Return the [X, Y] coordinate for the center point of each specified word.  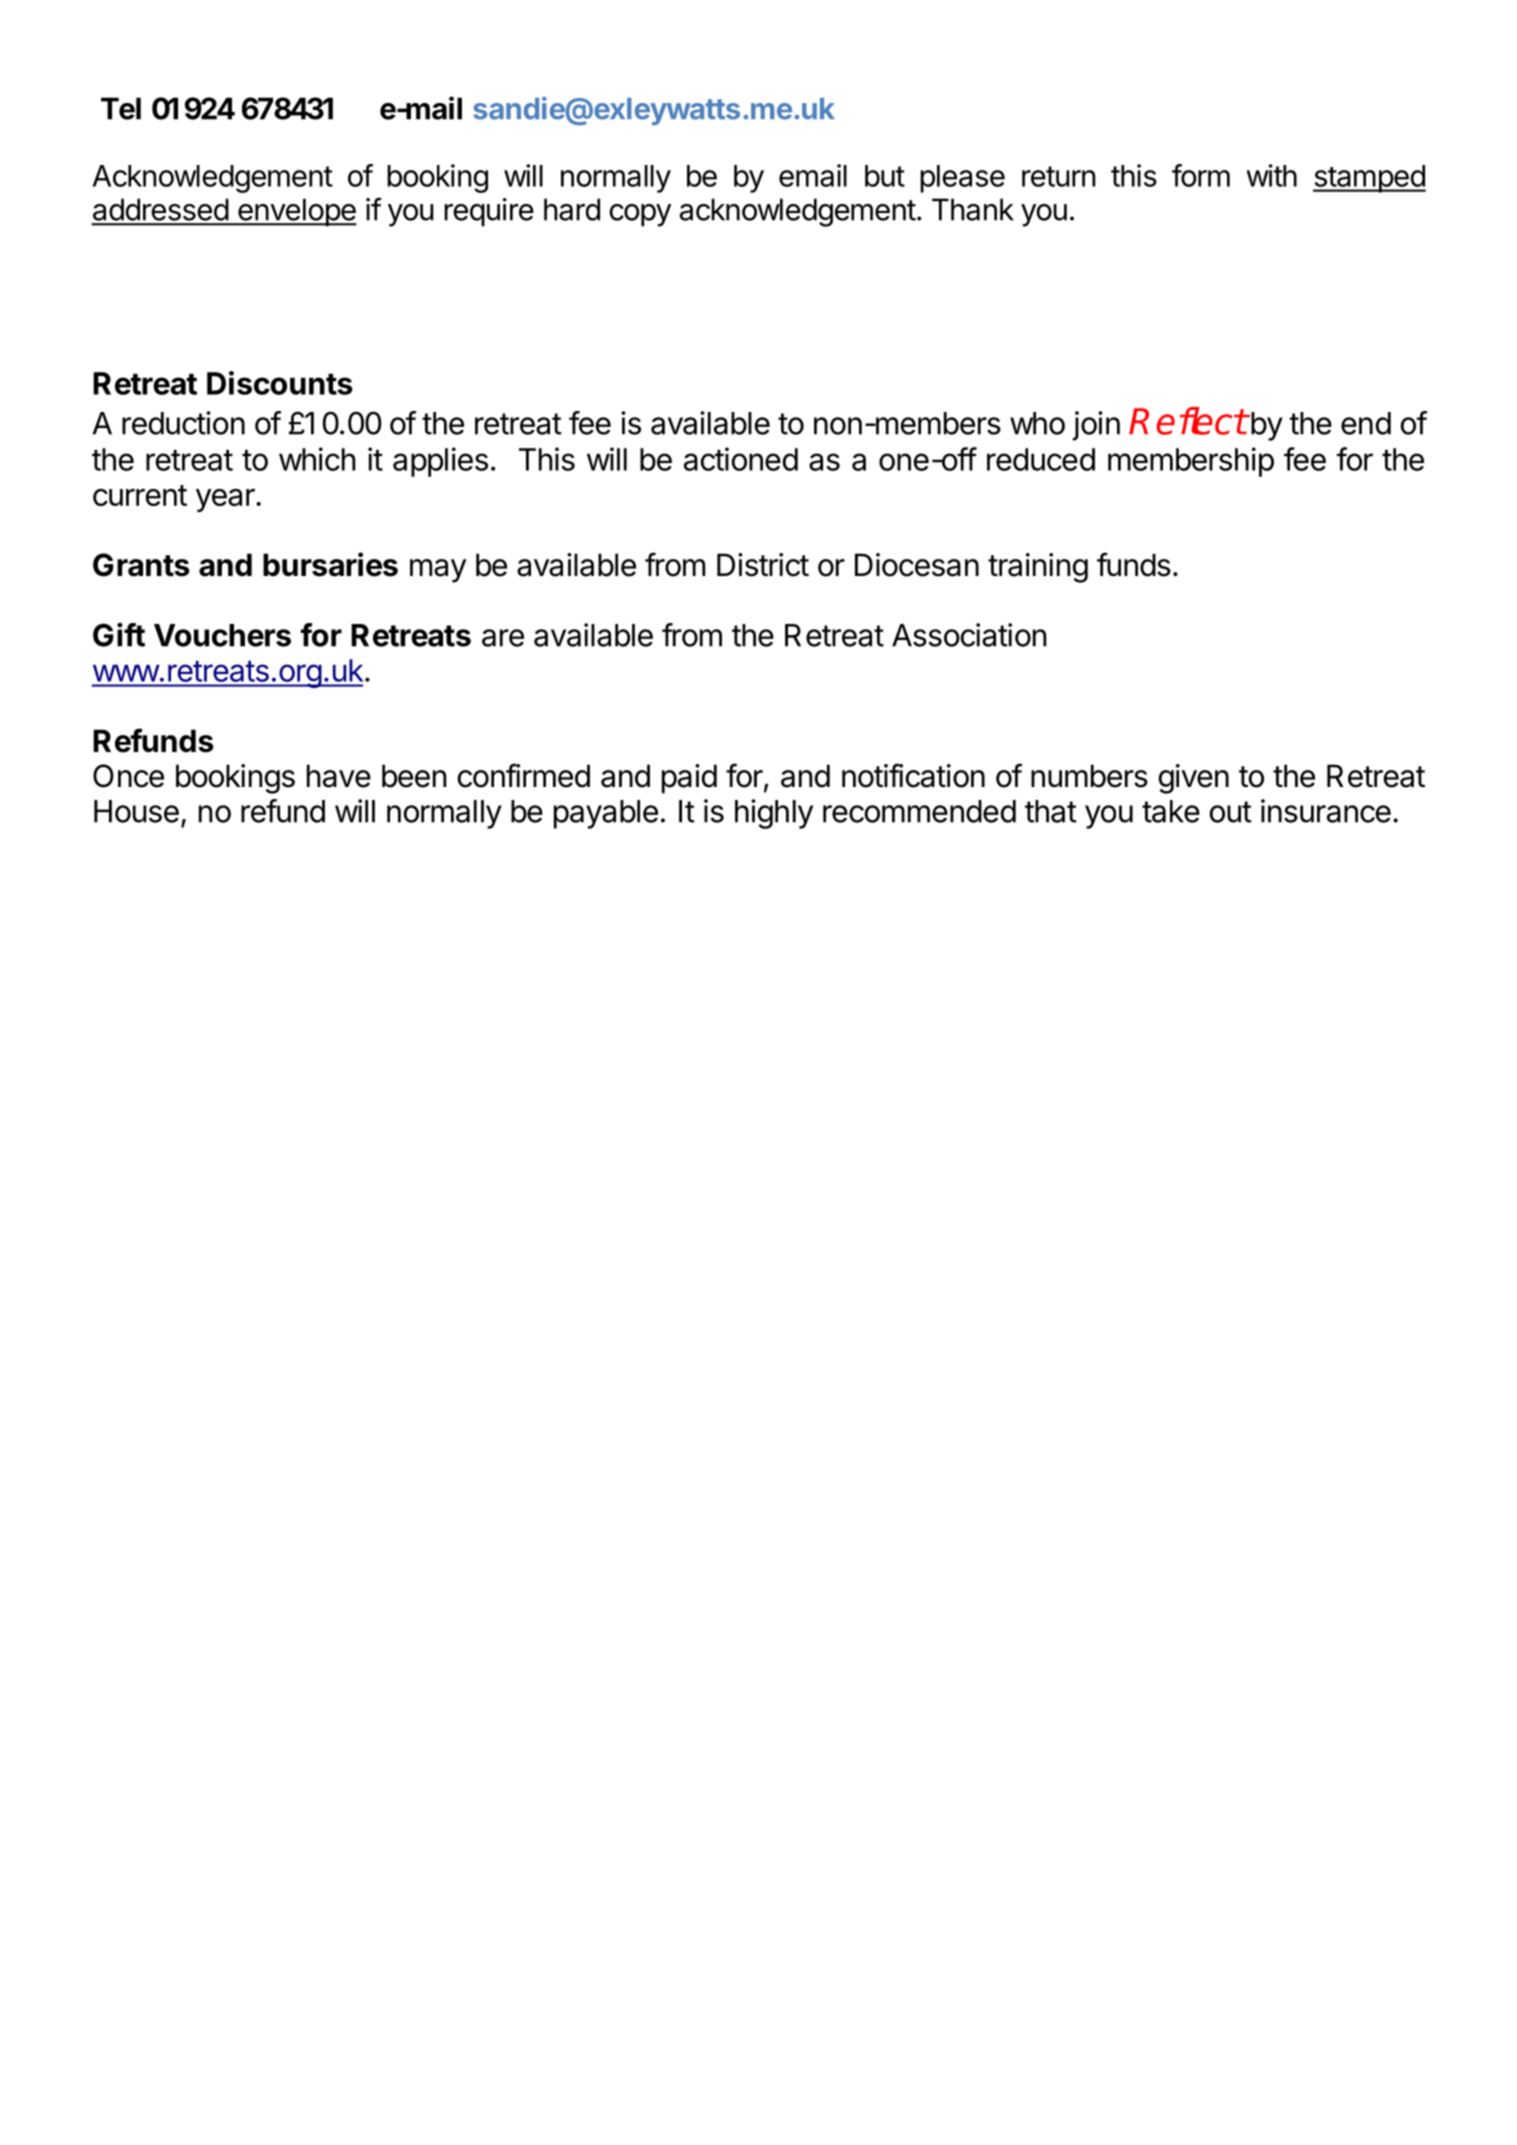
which [317, 459]
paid [689, 779]
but [885, 176]
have [339, 776]
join [1096, 426]
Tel [121, 108]
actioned [741, 459]
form [1201, 175]
